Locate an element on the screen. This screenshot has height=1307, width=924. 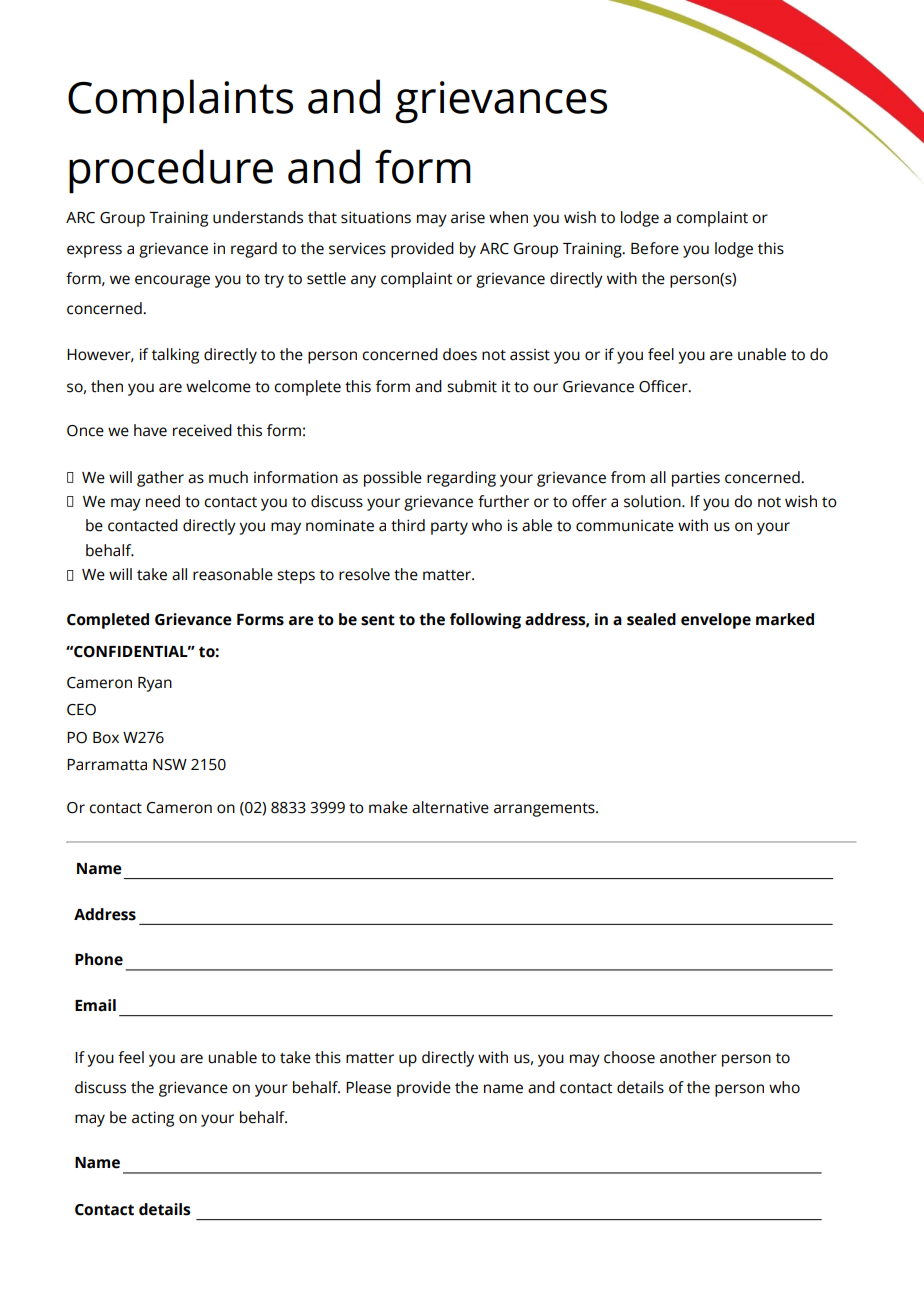
arise is located at coordinates (468, 217).
